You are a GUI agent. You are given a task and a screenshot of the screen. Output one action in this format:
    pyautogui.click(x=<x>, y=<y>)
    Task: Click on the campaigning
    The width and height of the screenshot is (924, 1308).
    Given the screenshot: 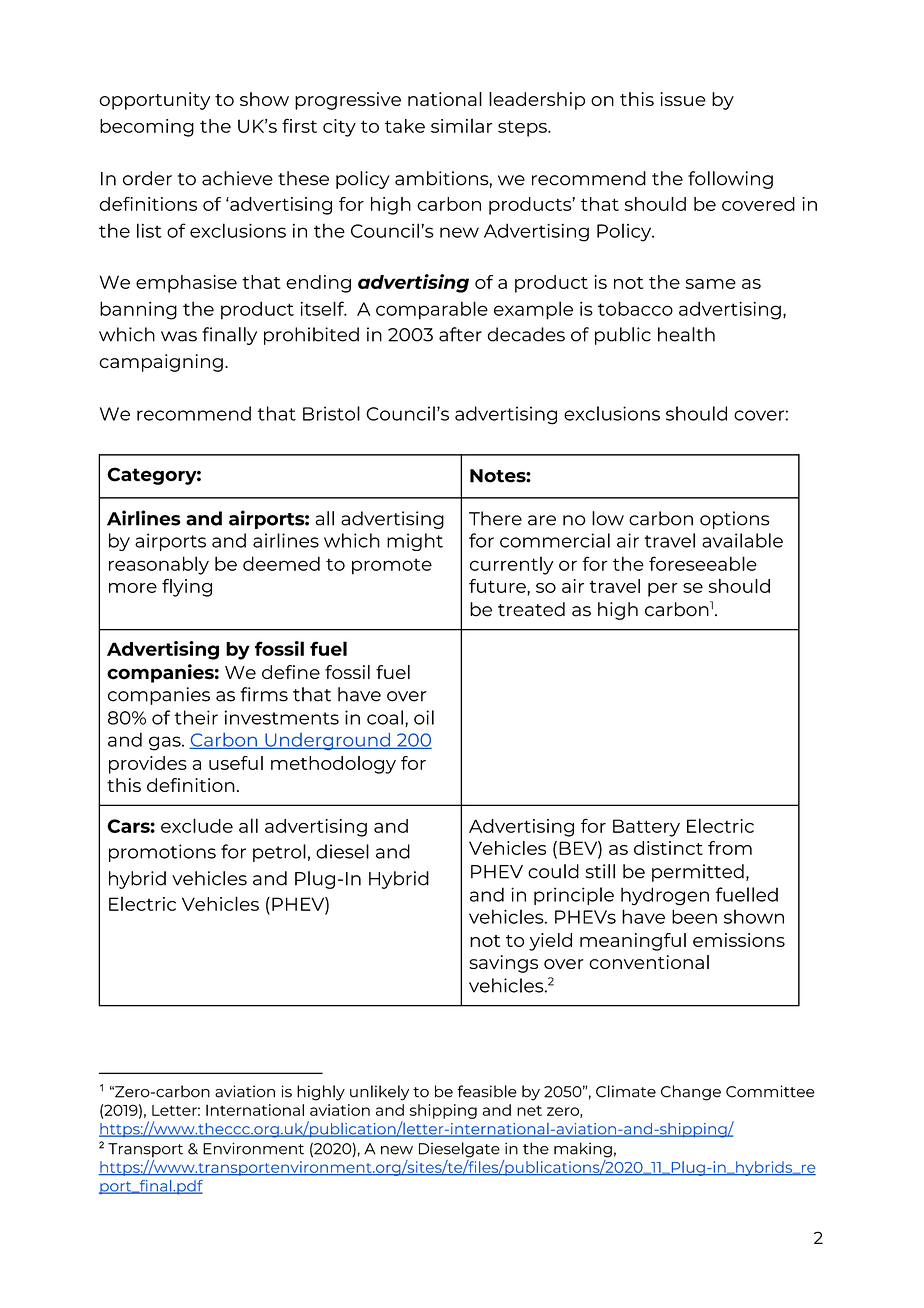 What is the action you would take?
    pyautogui.click(x=161, y=363)
